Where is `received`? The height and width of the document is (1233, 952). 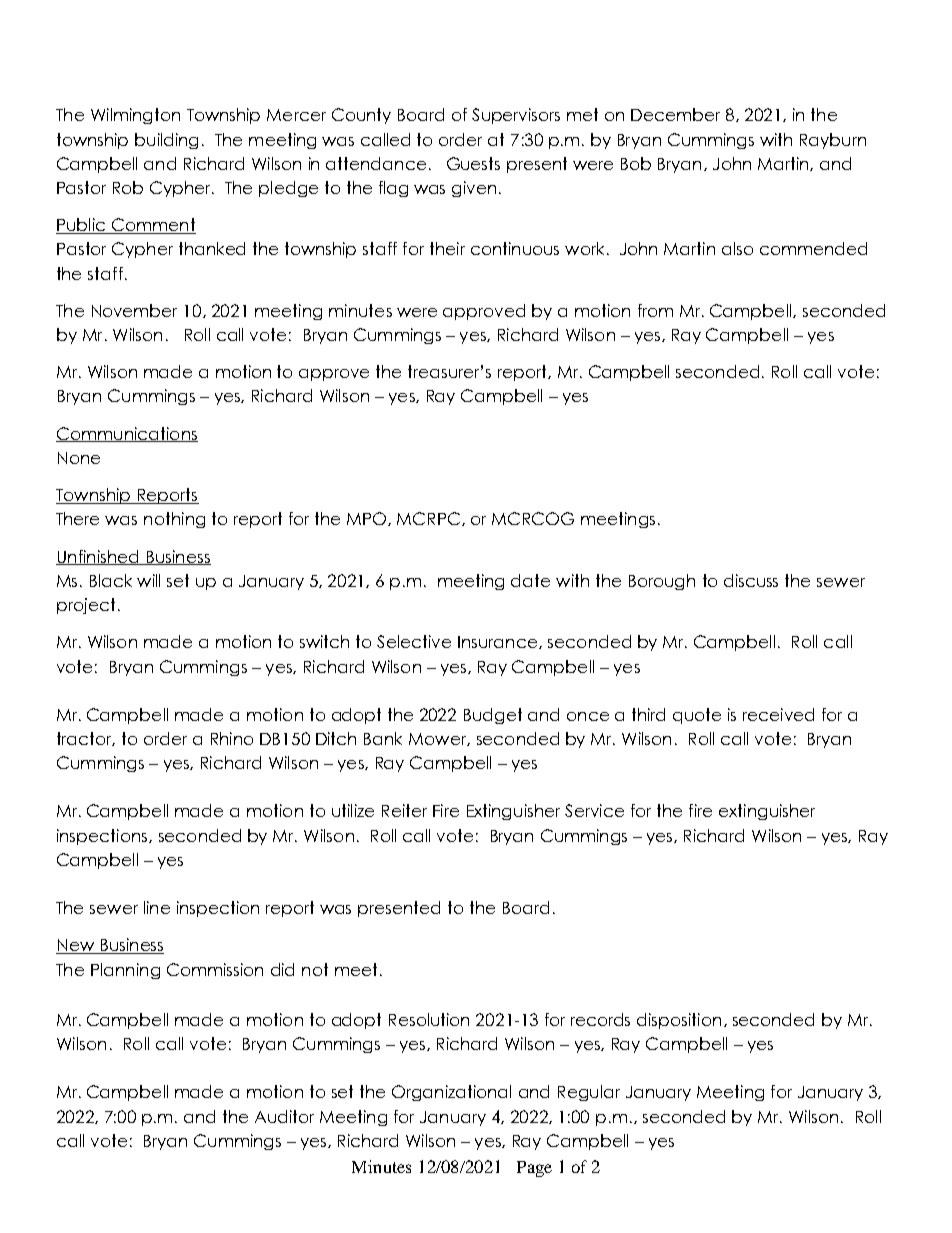
received is located at coordinates (778, 714).
